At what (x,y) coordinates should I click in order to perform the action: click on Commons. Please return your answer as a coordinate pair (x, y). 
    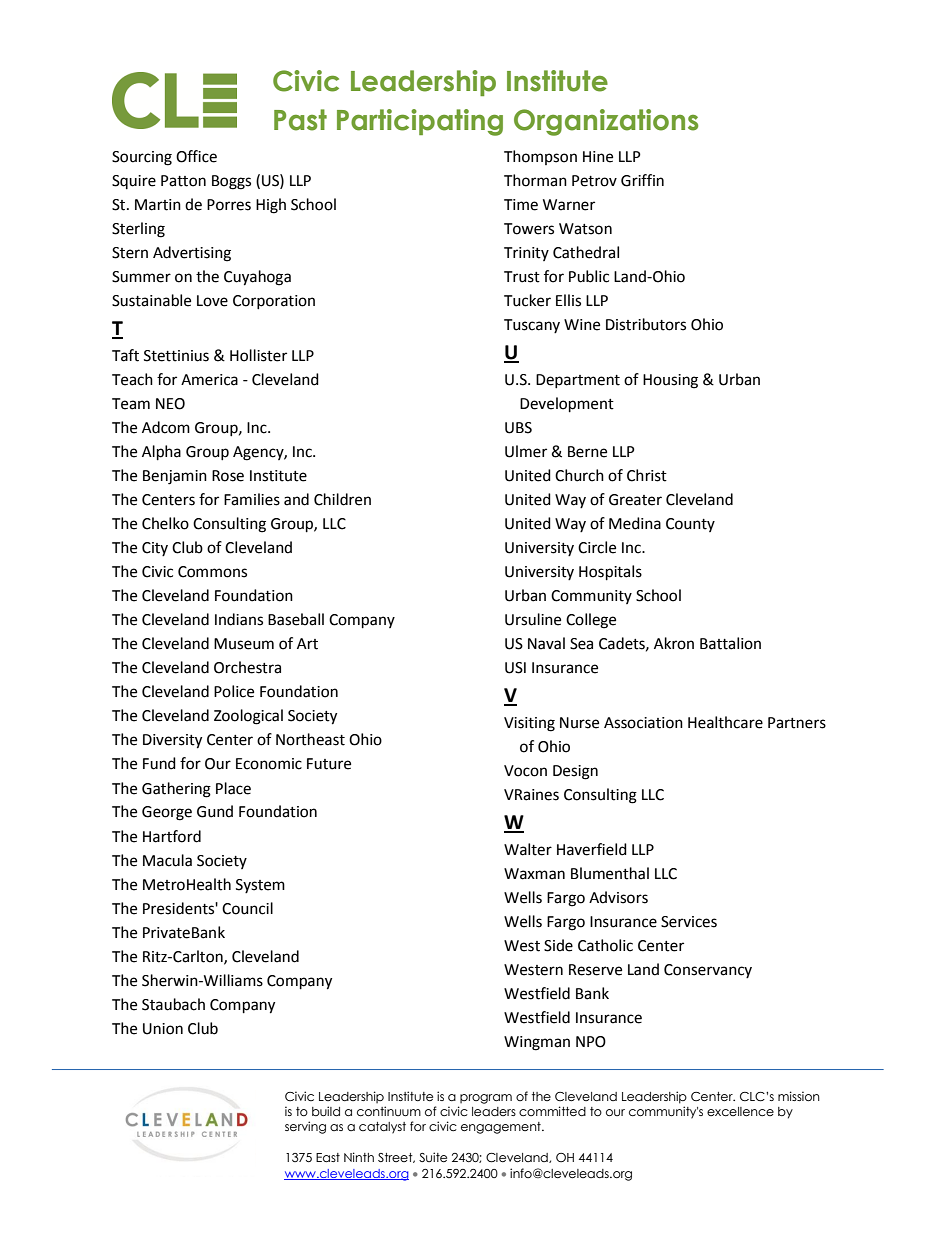
    Looking at the image, I should click on (212, 572).
